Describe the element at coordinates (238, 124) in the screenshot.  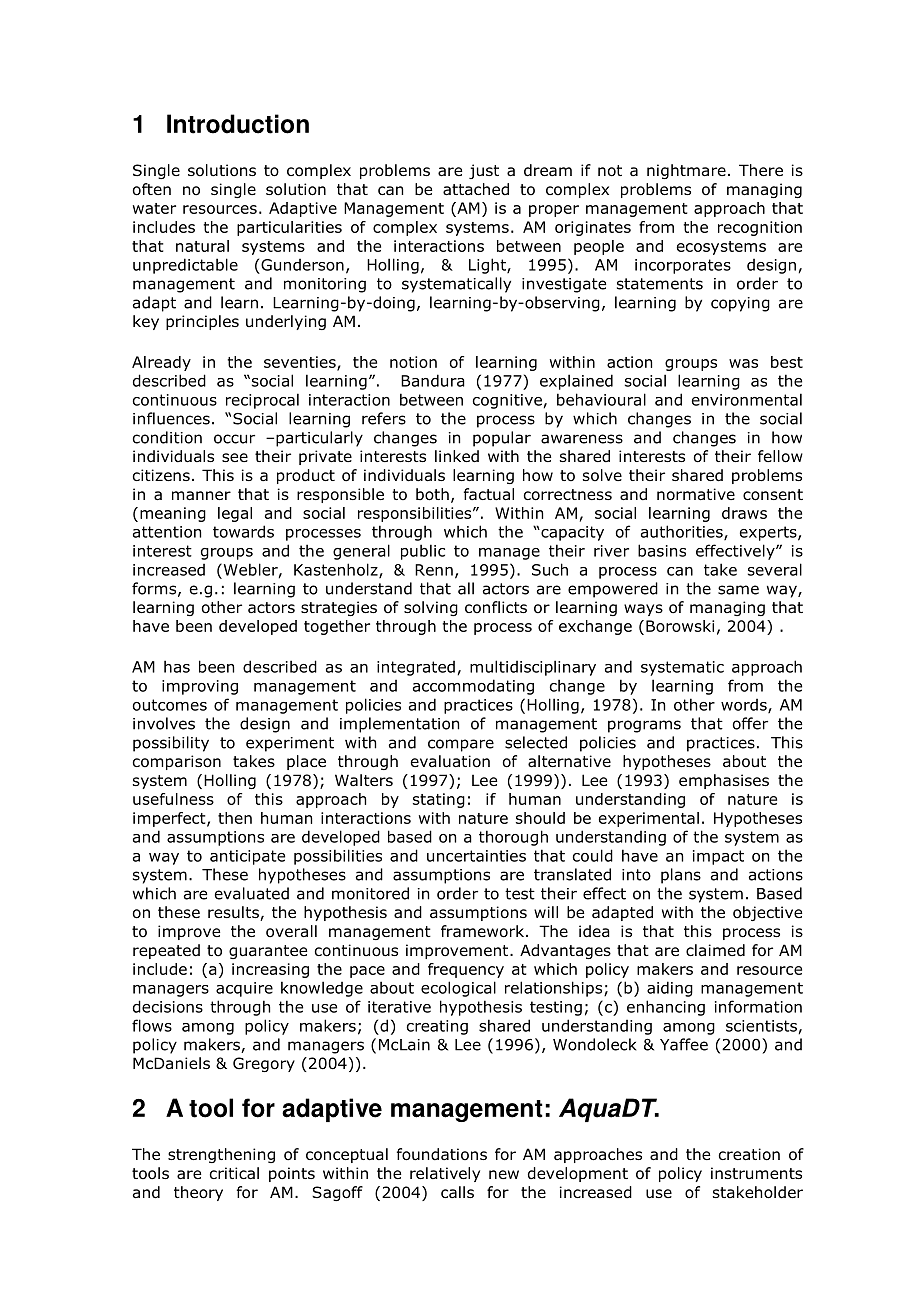
I see `Introduction` at that location.
